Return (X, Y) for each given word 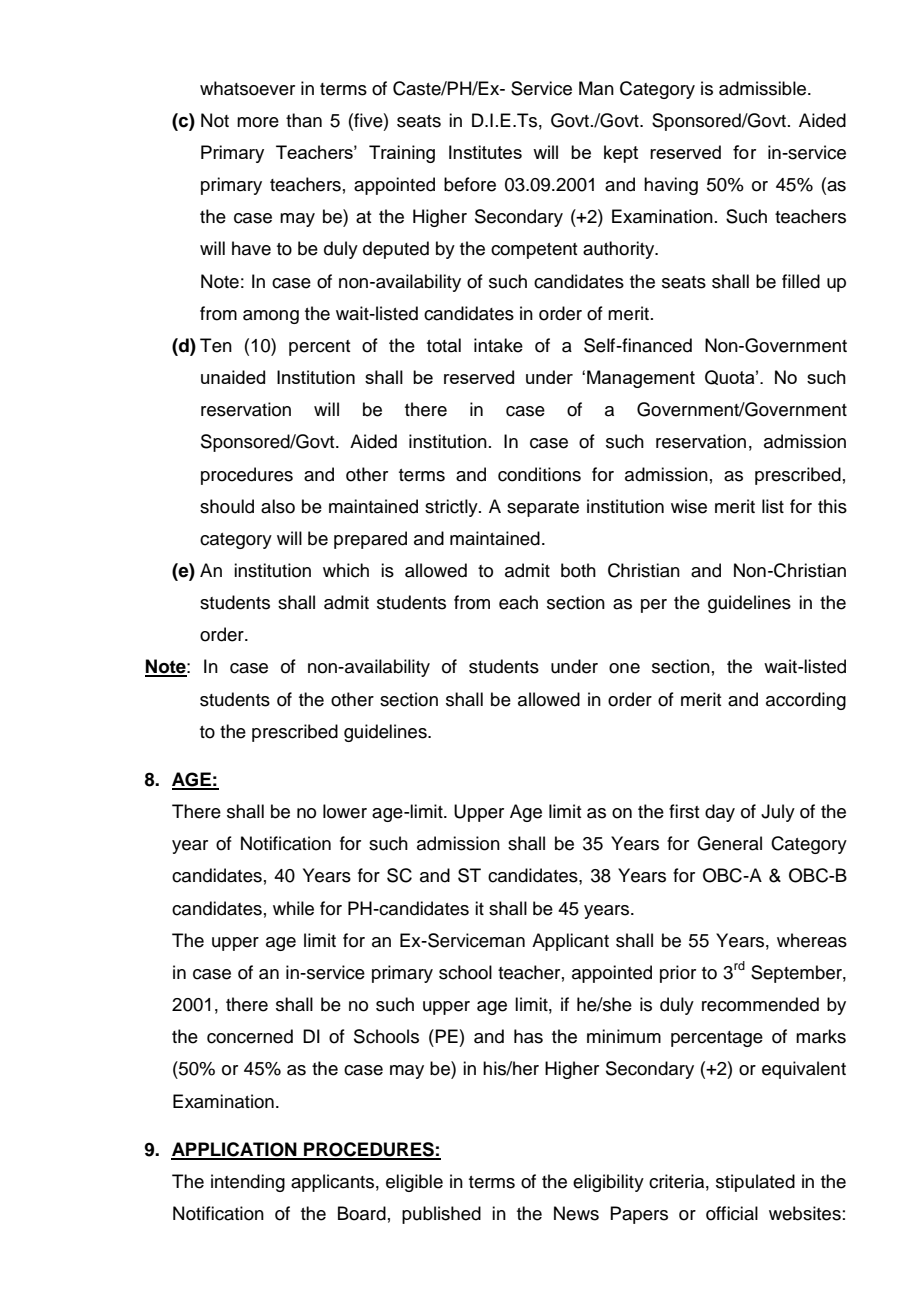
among (271, 317)
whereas (812, 940)
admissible (764, 88)
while (293, 908)
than (304, 120)
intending (248, 1183)
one (624, 668)
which (346, 570)
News (576, 1213)
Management (641, 379)
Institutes (485, 152)
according (806, 701)
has (528, 1036)
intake (498, 345)
